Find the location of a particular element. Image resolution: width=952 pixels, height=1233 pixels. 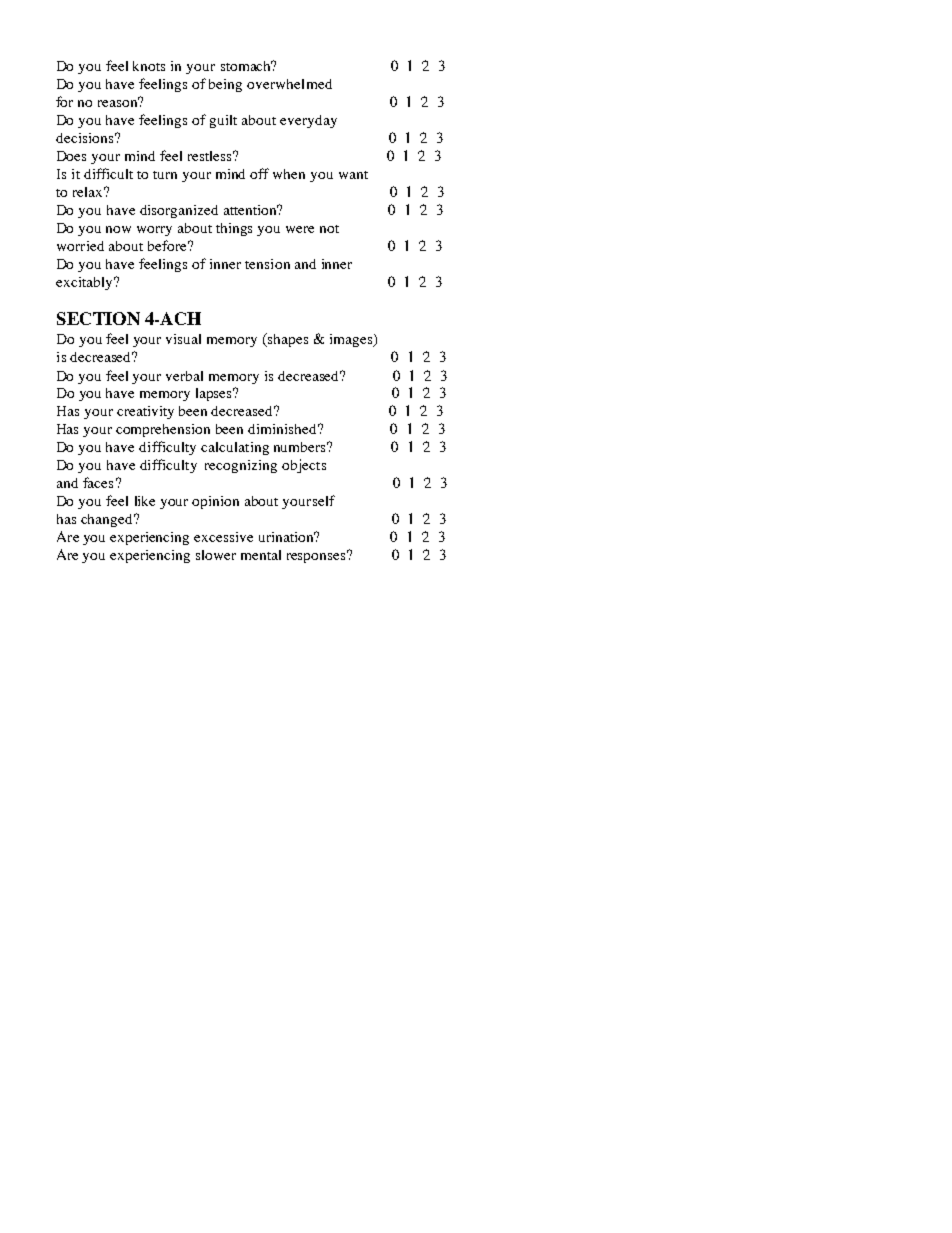

being is located at coordinates (225, 85).
